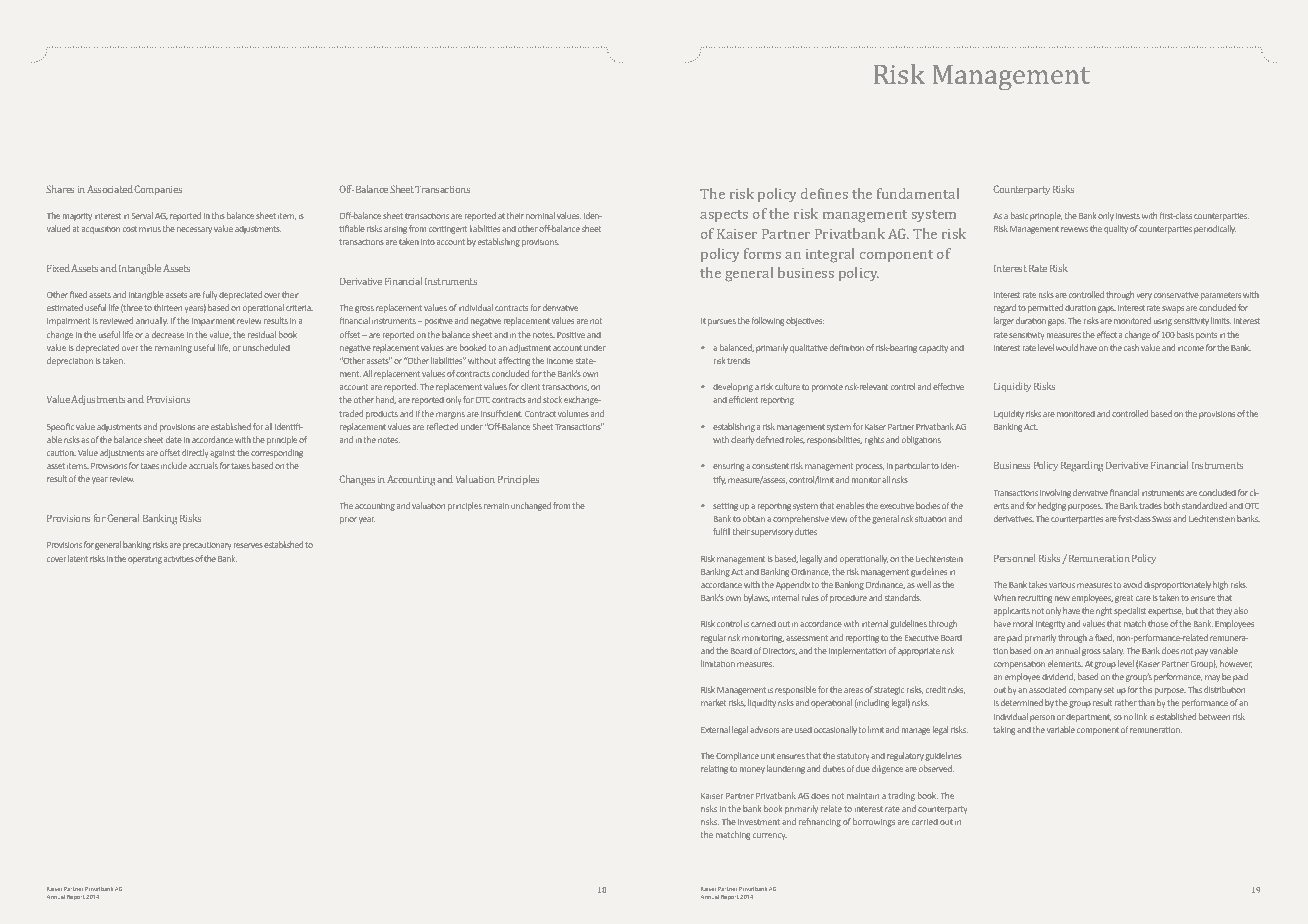  I want to click on reserves, so click(248, 545).
